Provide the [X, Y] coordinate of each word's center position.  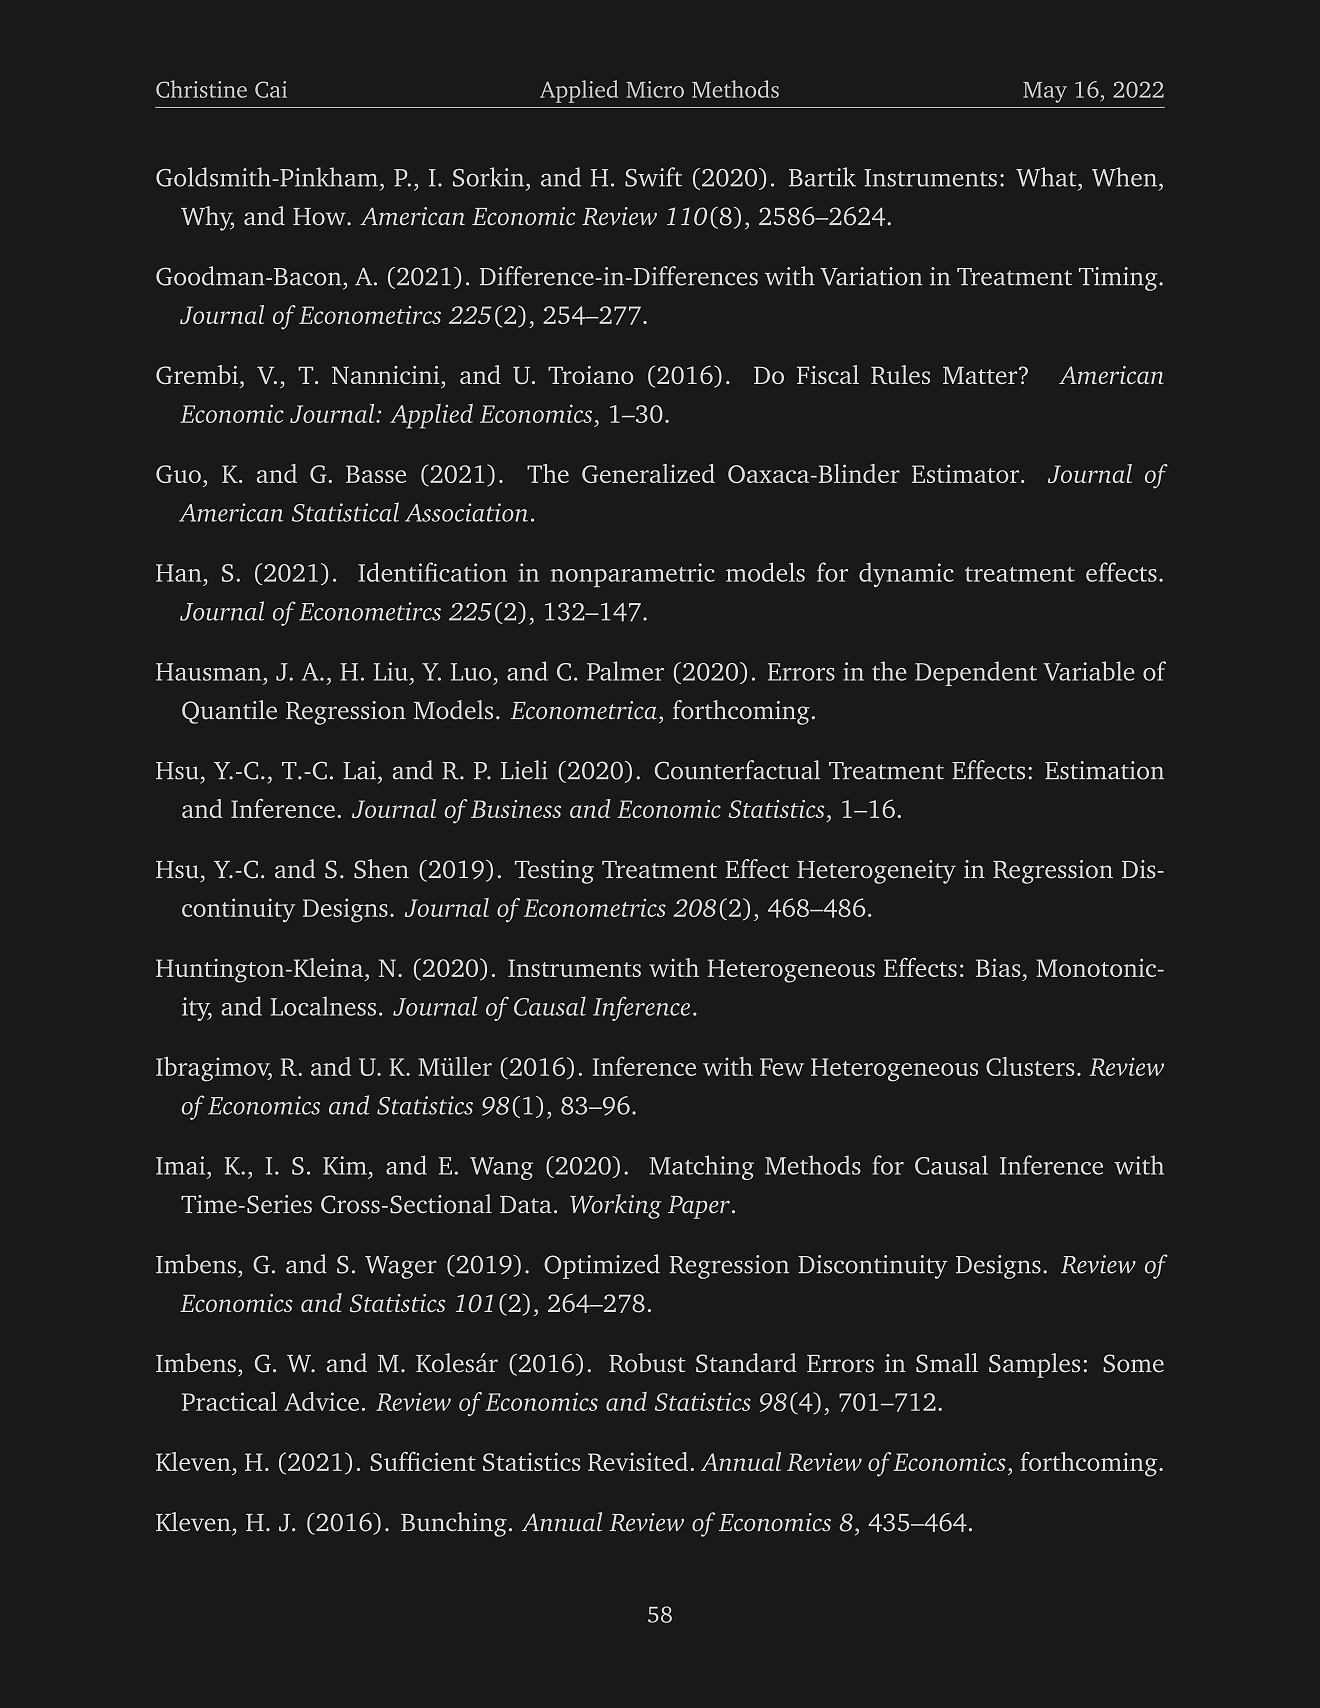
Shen [381, 869]
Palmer [625, 671]
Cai [271, 89]
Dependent [976, 673]
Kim [345, 1165]
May [1045, 92]
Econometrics [595, 907]
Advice [321, 1401]
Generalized [648, 473]
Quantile [229, 712]
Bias [998, 967]
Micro [655, 89]
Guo [178, 474]
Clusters [1030, 1066]
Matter [981, 375]
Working [616, 1206]
